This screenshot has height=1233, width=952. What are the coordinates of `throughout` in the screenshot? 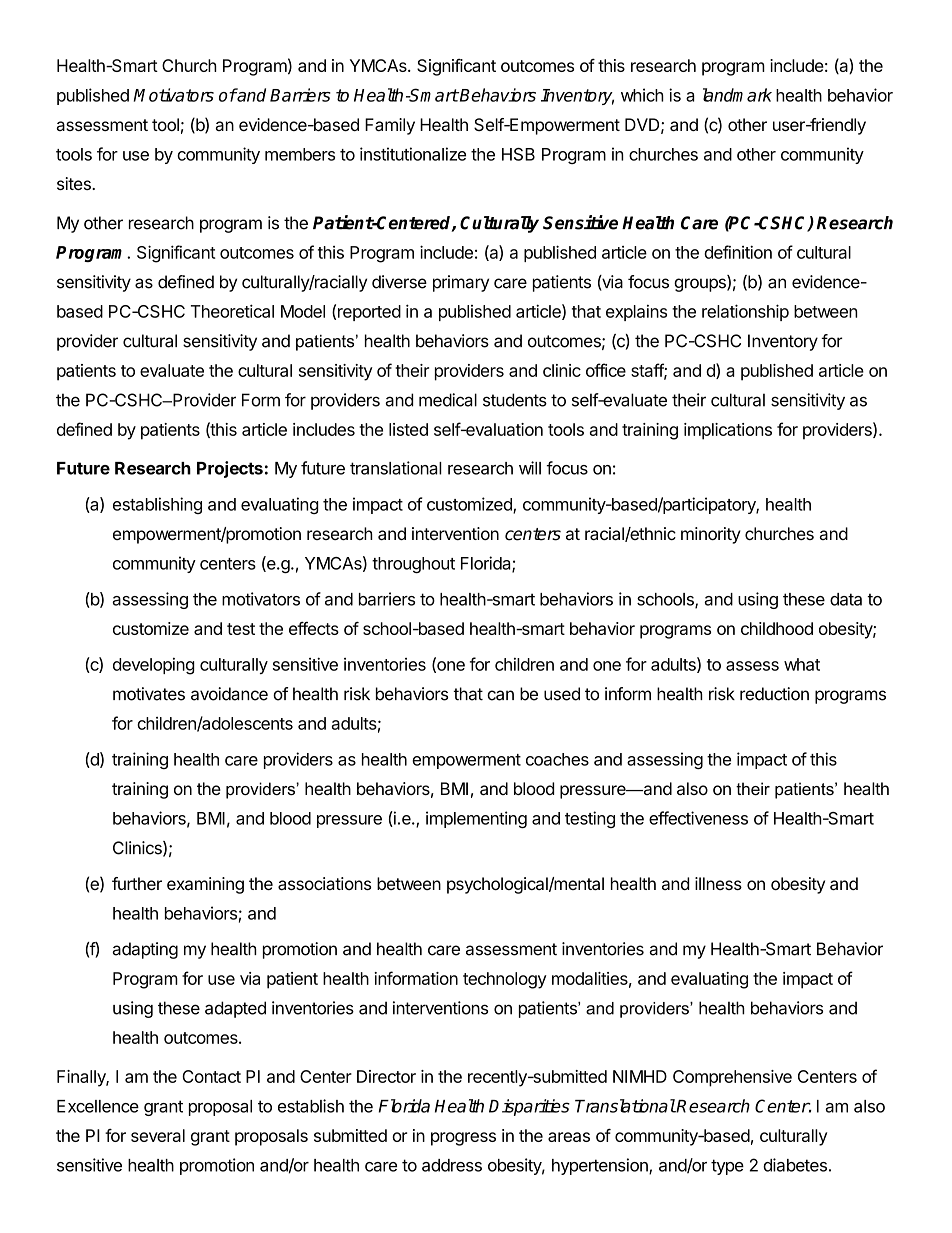 It's located at (413, 565).
